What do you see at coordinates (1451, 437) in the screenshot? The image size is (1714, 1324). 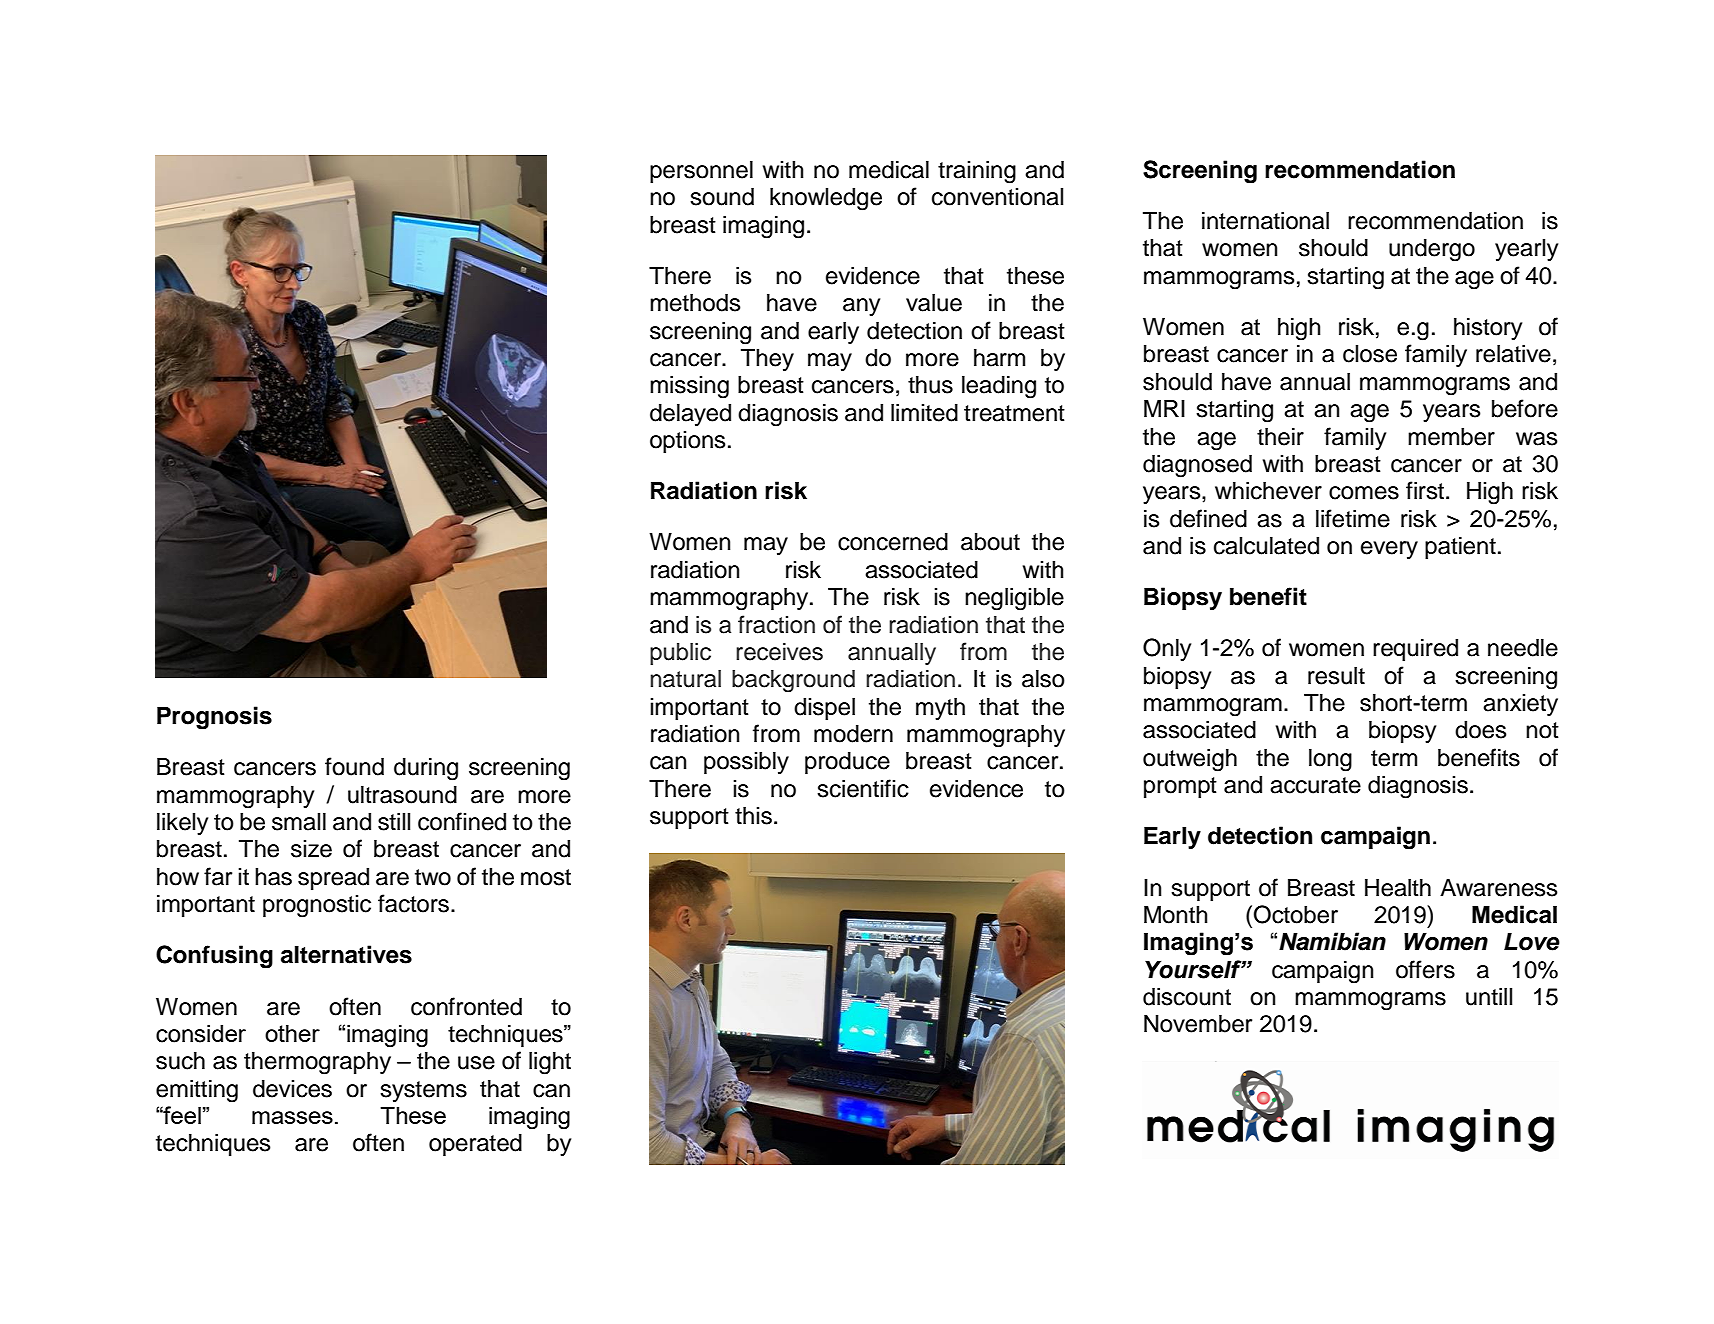 I see `member` at bounding box center [1451, 437].
